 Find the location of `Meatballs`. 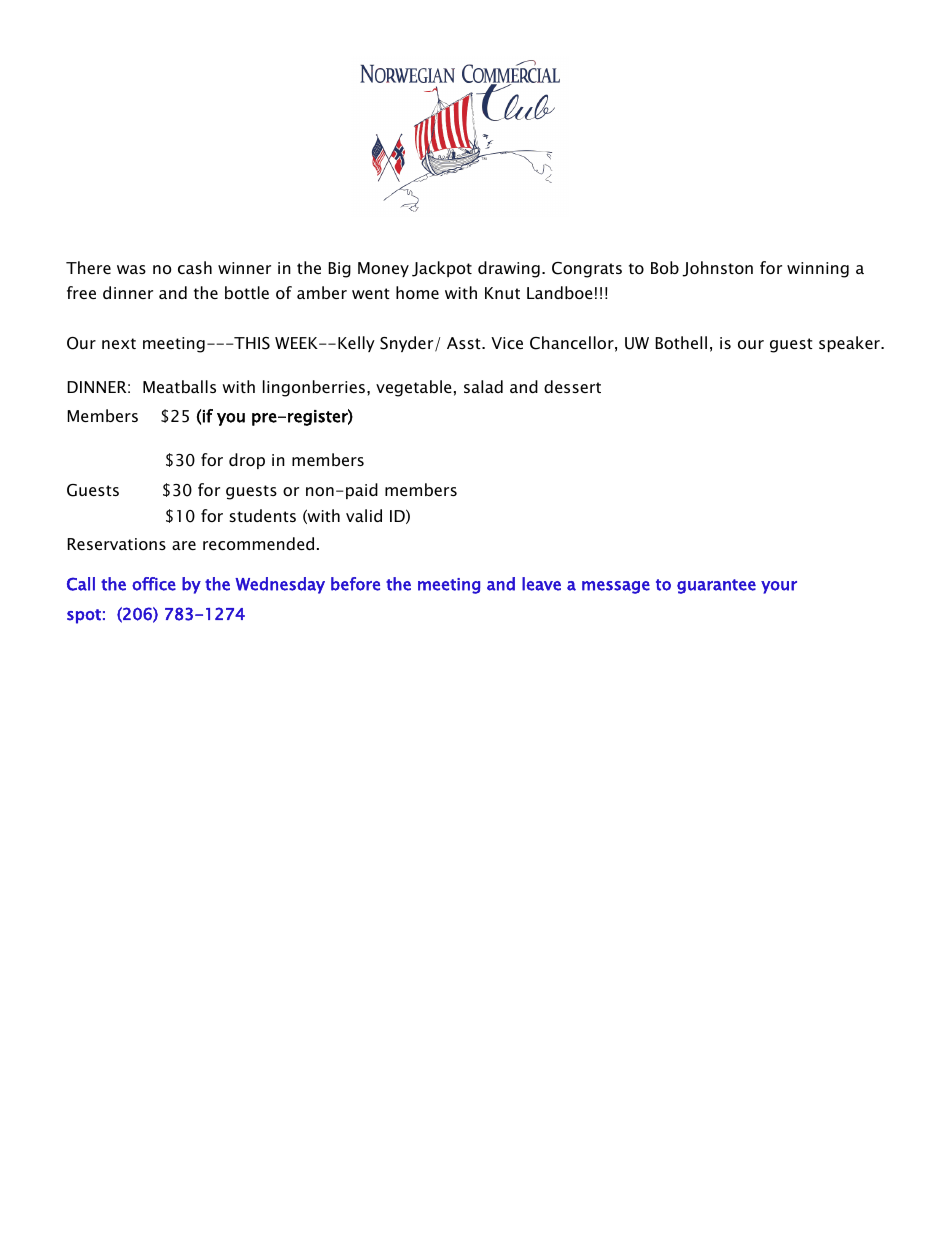

Meatballs is located at coordinates (179, 386).
